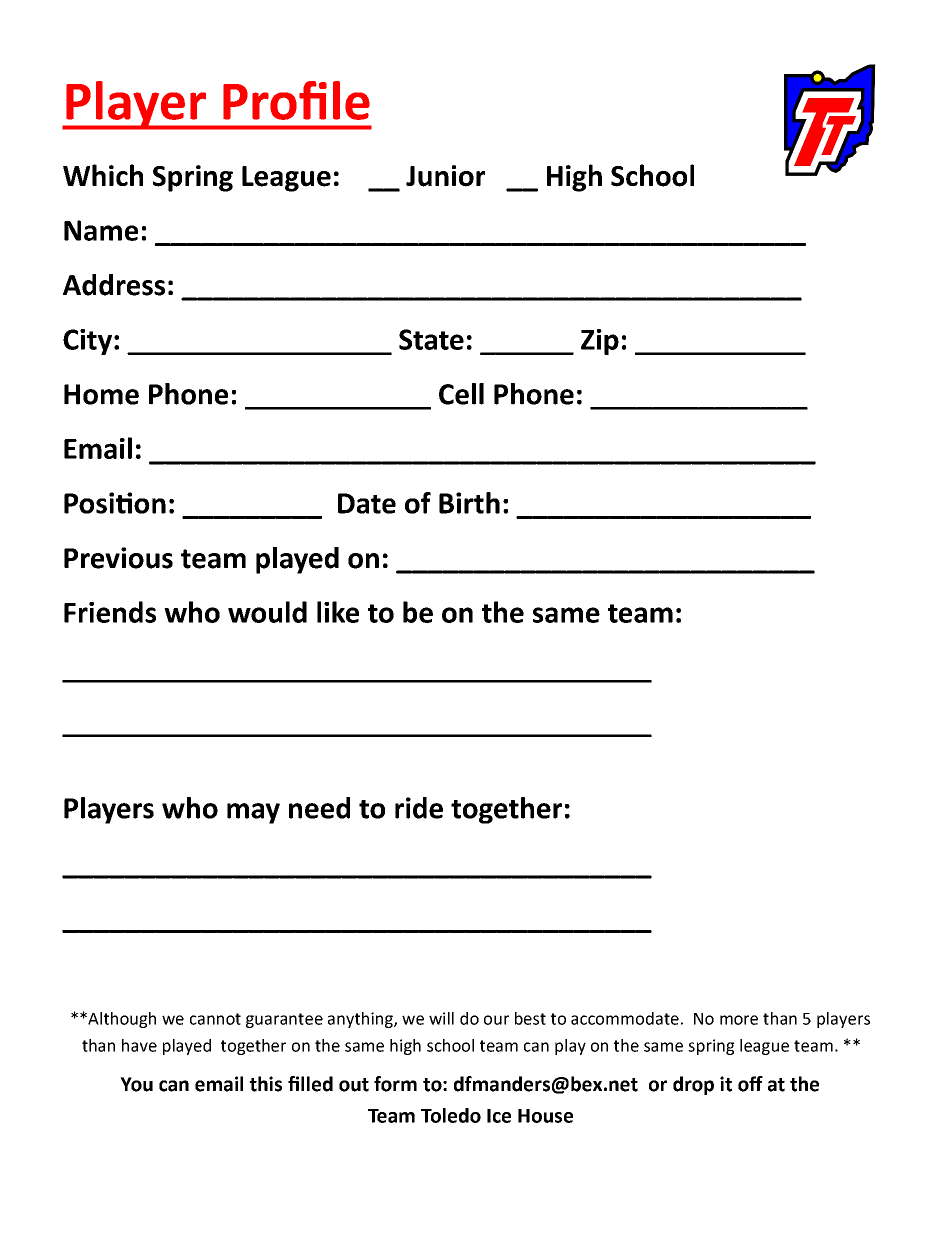 The height and width of the screenshot is (1233, 952). Describe the element at coordinates (338, 612) in the screenshot. I see `like` at that location.
